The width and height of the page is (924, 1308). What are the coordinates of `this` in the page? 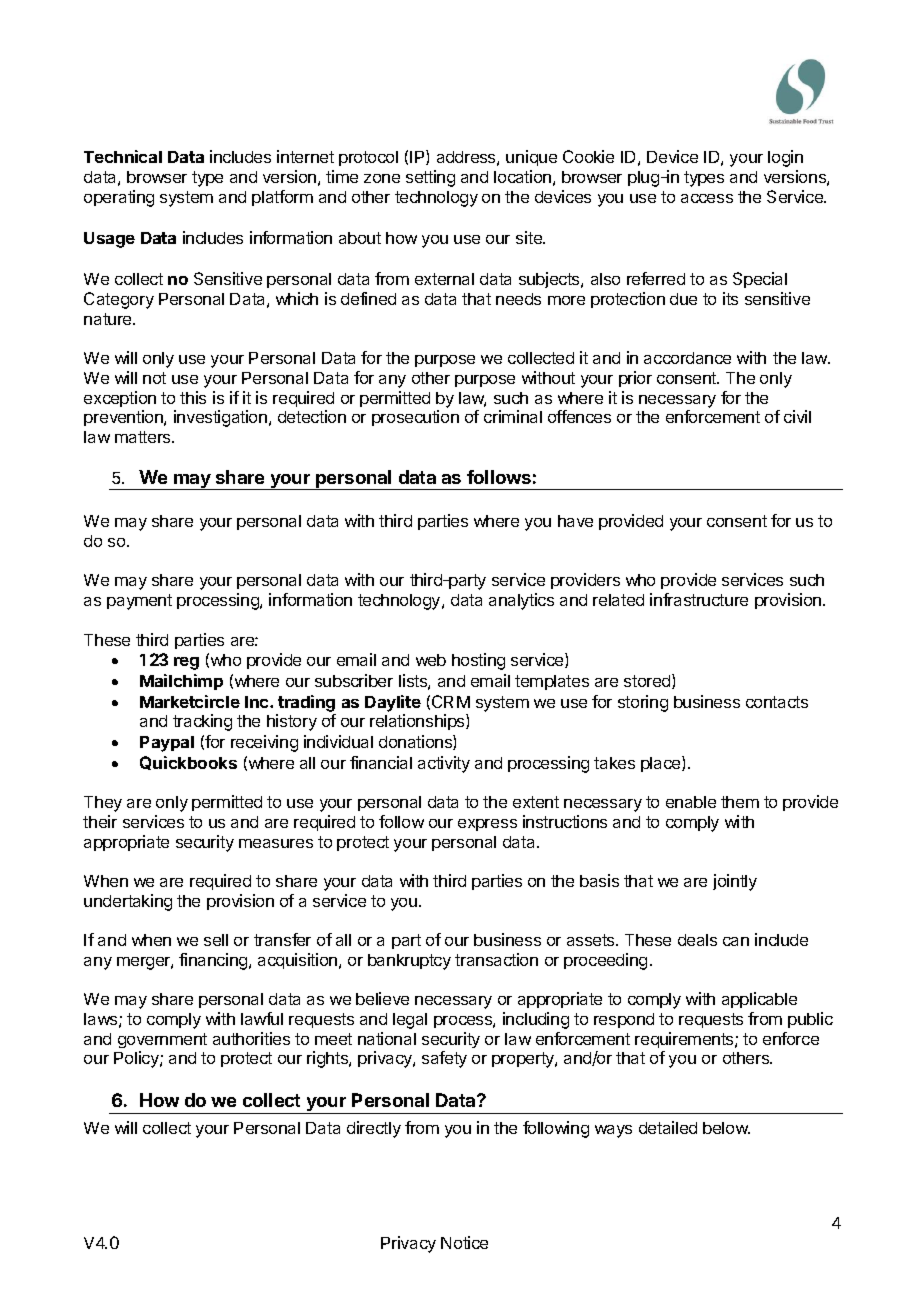 It's located at (193, 397).
